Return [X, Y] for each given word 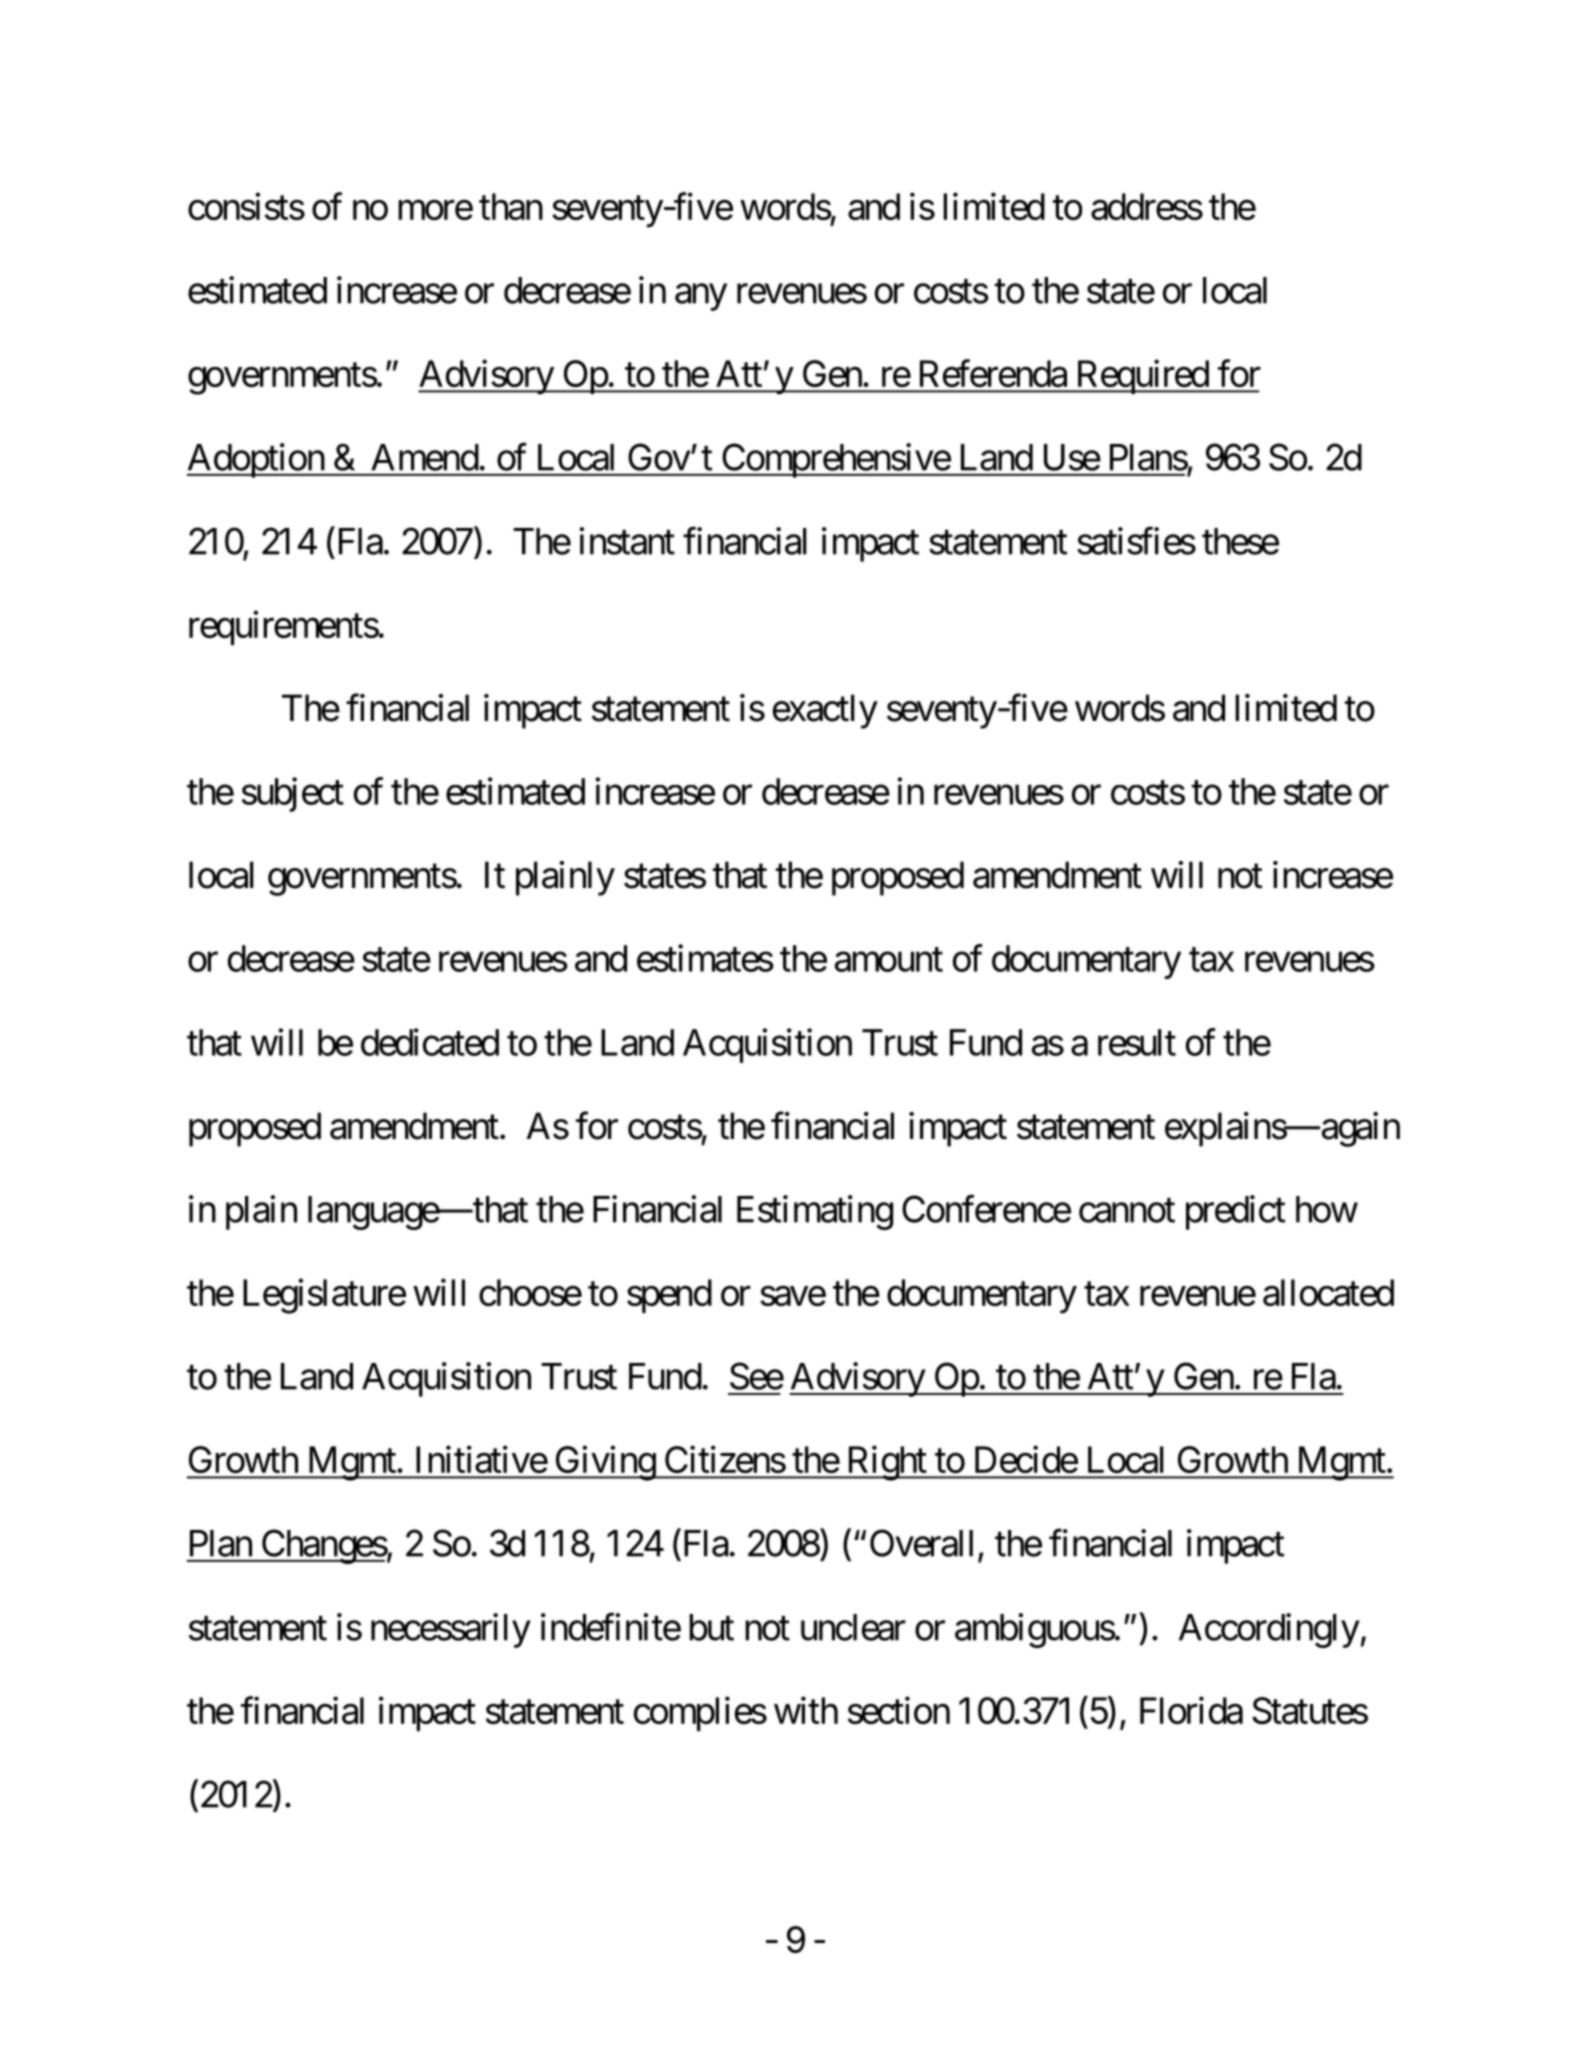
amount [889, 960]
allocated [1328, 1292]
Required [1141, 377]
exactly [825, 711]
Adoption [256, 460]
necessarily [451, 1630]
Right [886, 1463]
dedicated [430, 1042]
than [511, 206]
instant [627, 541]
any [701, 297]
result [1137, 1042]
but [711, 1627]
